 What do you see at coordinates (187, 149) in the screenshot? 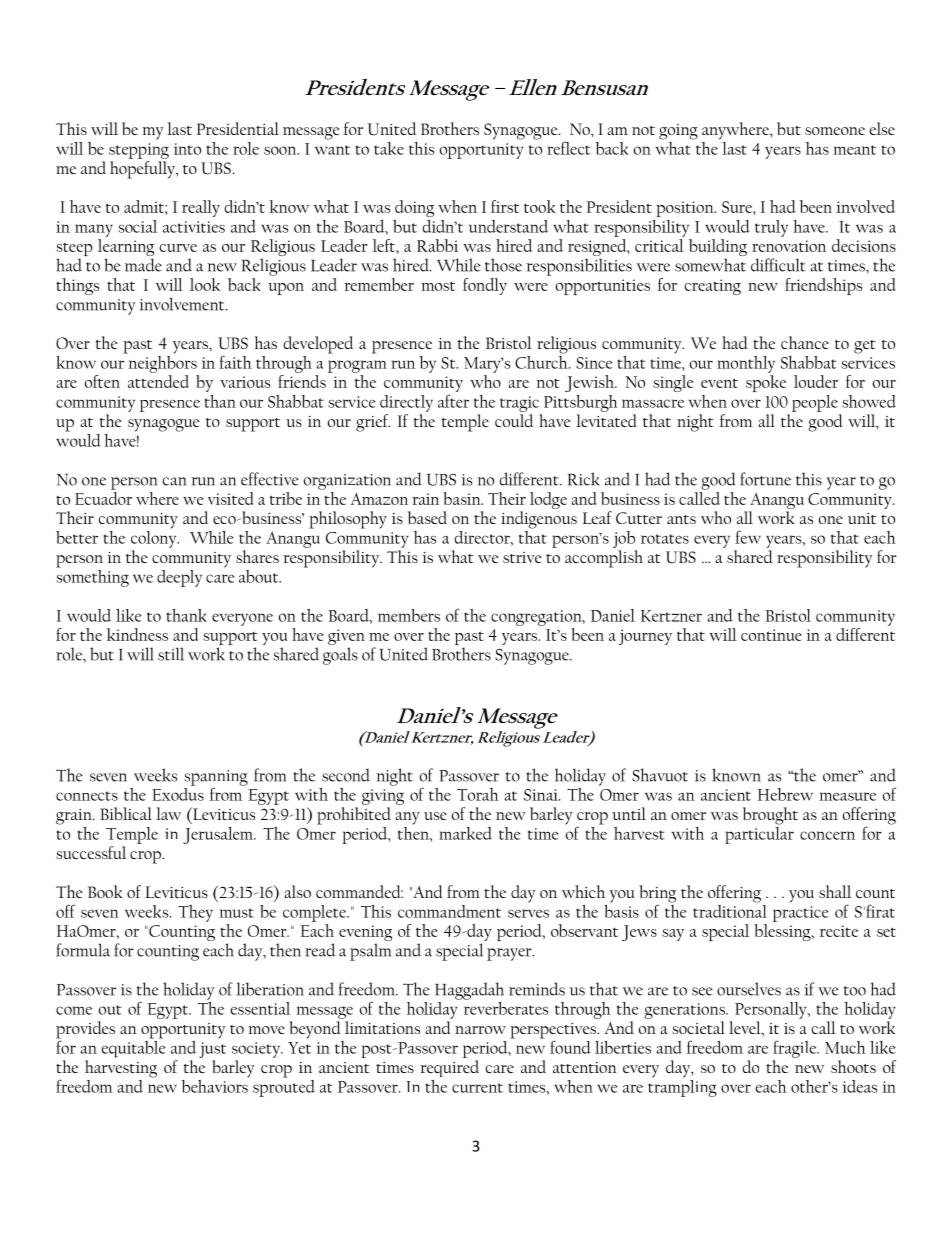
I see `into` at bounding box center [187, 149].
